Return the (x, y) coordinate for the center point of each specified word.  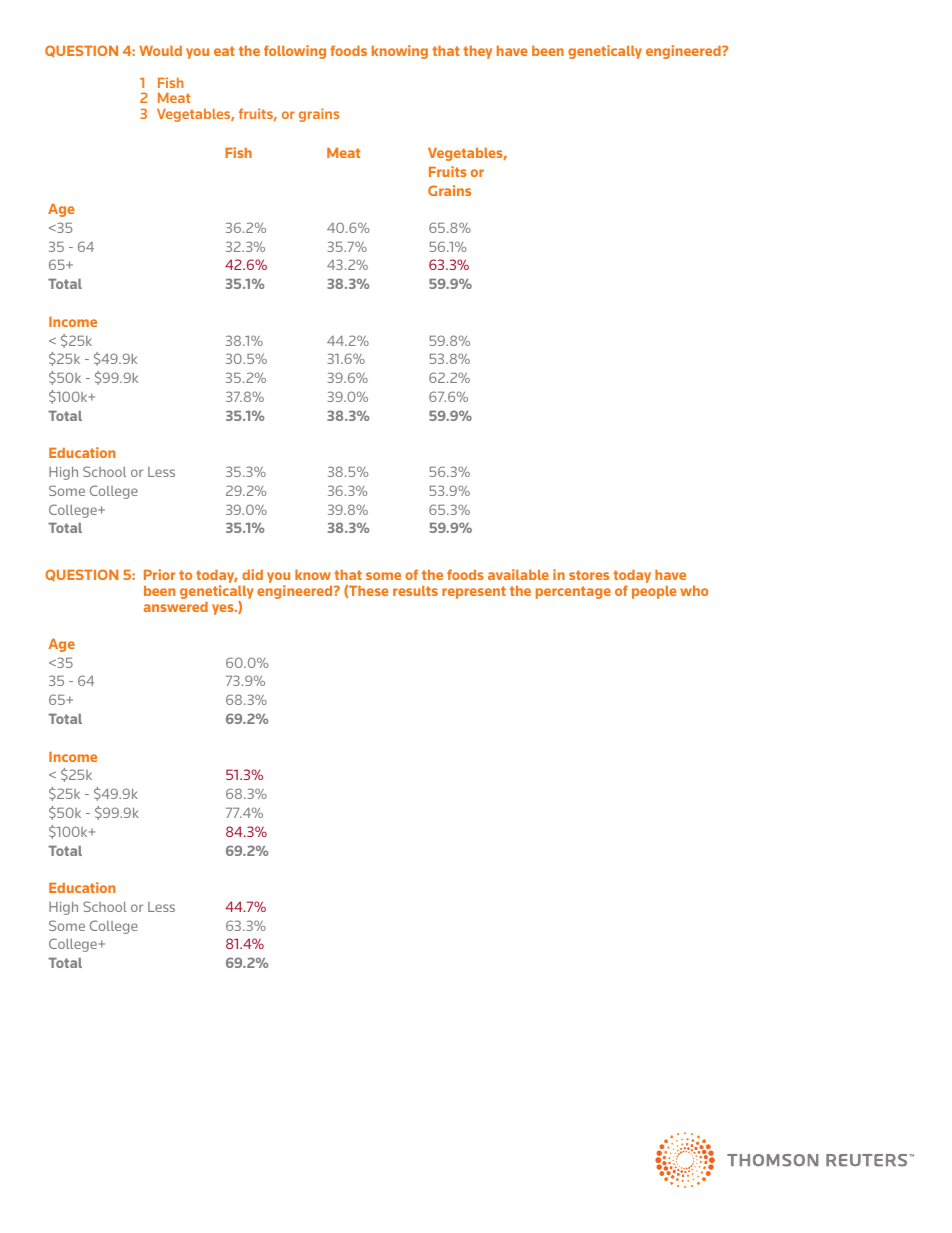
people (654, 592)
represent (474, 592)
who (694, 591)
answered (176, 607)
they (477, 52)
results (415, 591)
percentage (573, 592)
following (295, 52)
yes (224, 609)
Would (160, 51)
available (518, 574)
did (252, 574)
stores (589, 575)
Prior (160, 574)
